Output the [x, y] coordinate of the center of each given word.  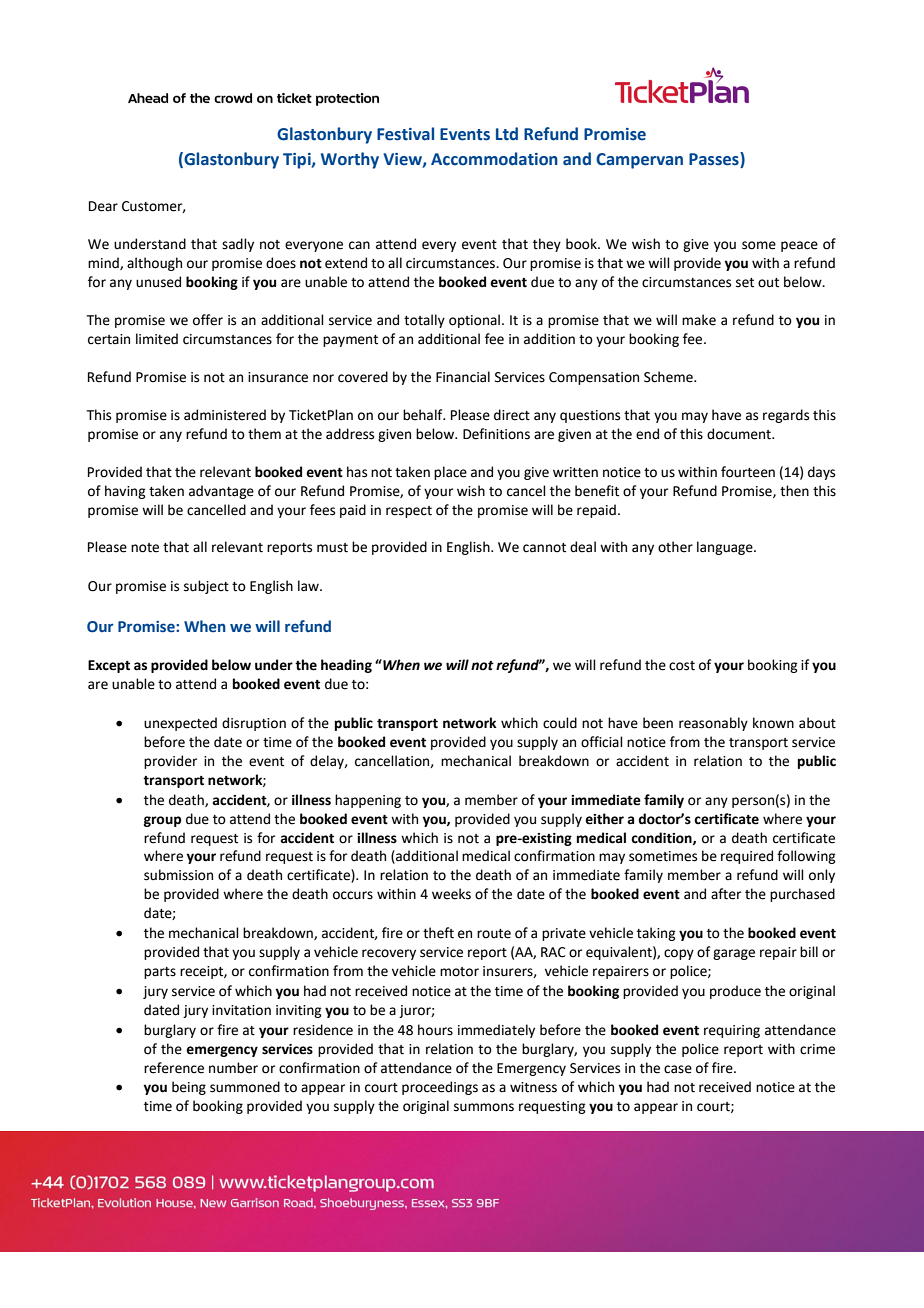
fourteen [748, 472]
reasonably [713, 724]
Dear [103, 206]
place [450, 473]
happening [368, 801]
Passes [715, 159]
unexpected [180, 724]
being [189, 1088]
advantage [221, 492]
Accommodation [494, 159]
